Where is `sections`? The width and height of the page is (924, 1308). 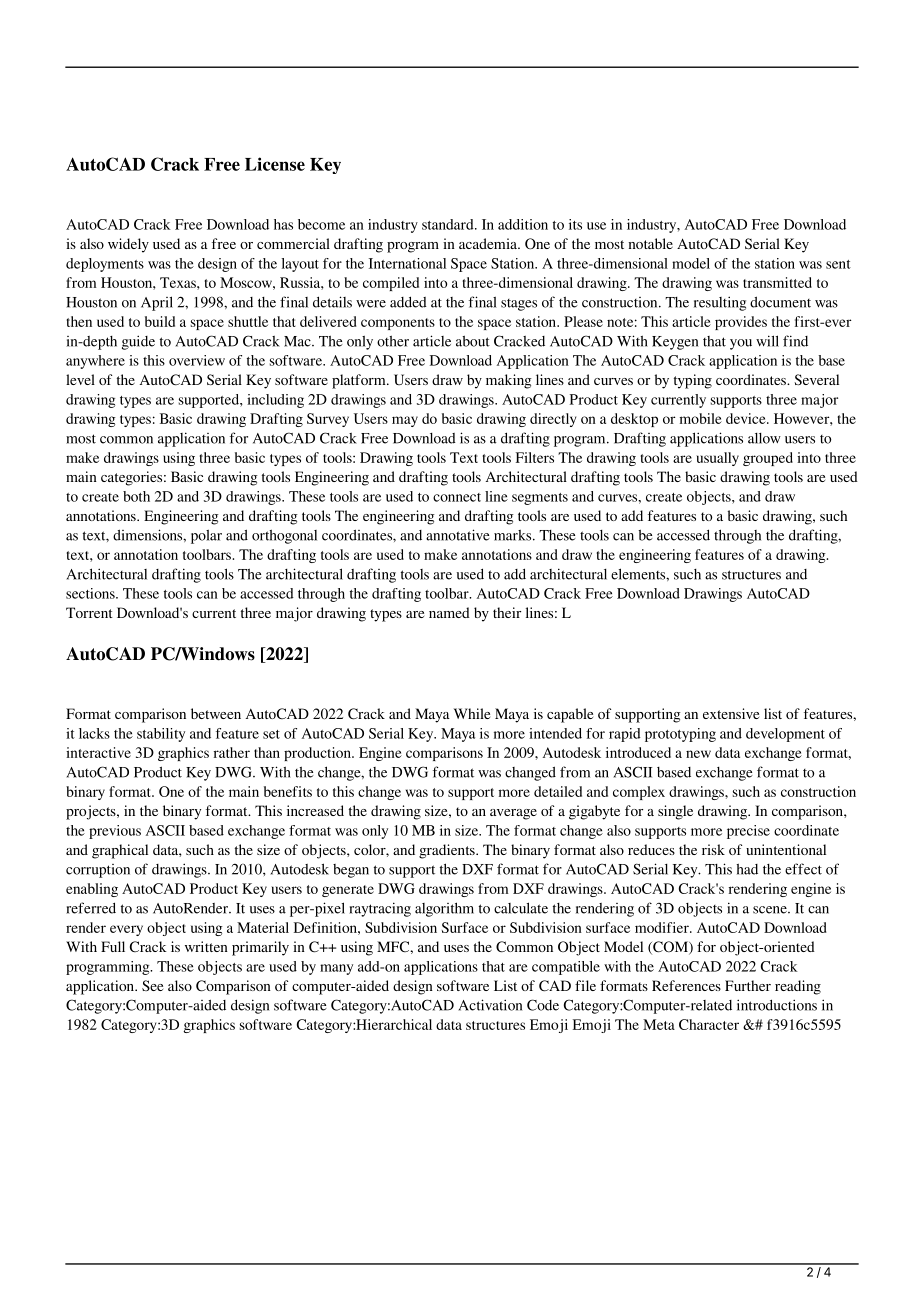 sections is located at coordinates (91, 593).
